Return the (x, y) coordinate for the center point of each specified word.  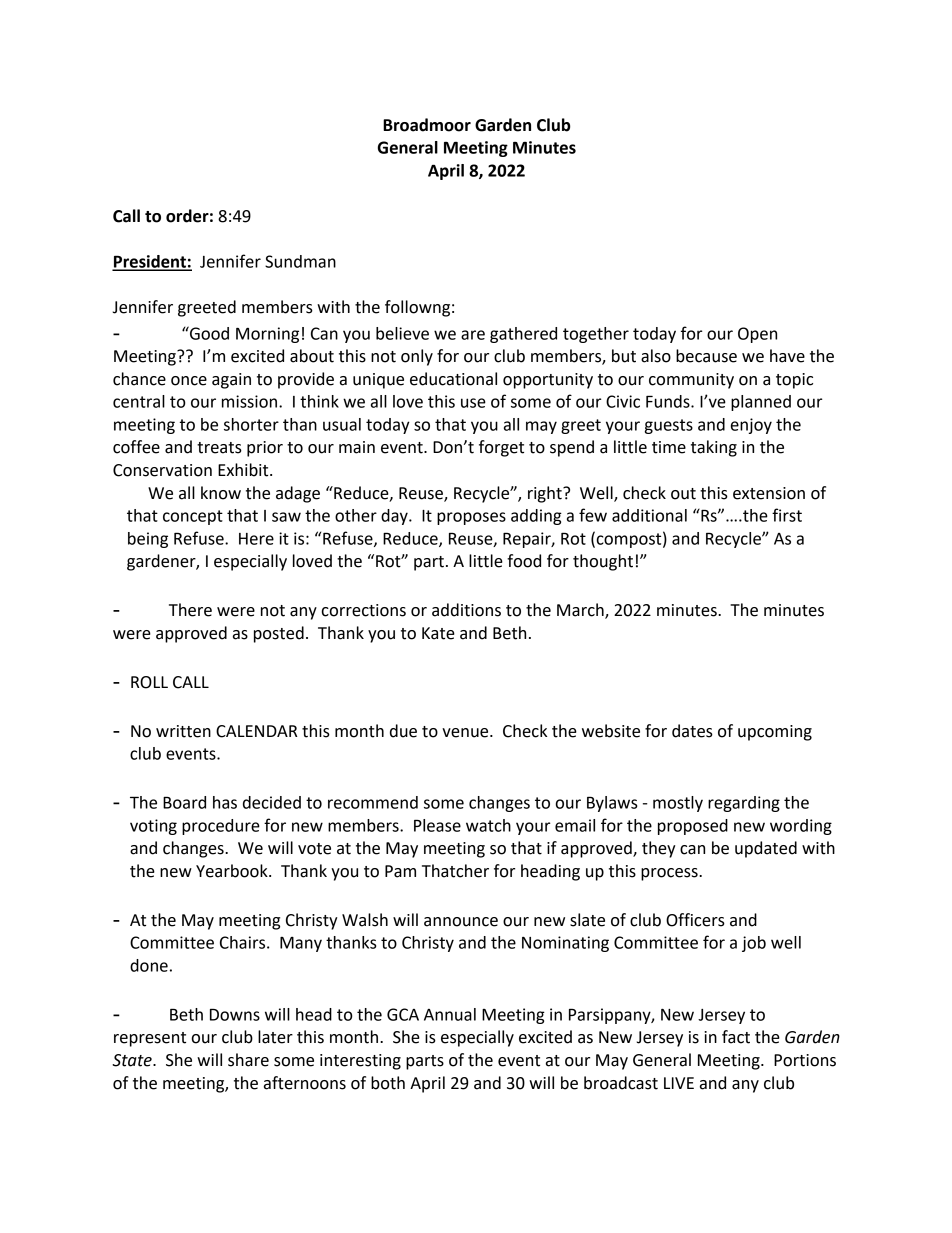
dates (692, 731)
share (248, 1060)
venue (466, 733)
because (706, 356)
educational (453, 379)
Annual (450, 1014)
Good (208, 333)
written (183, 731)
